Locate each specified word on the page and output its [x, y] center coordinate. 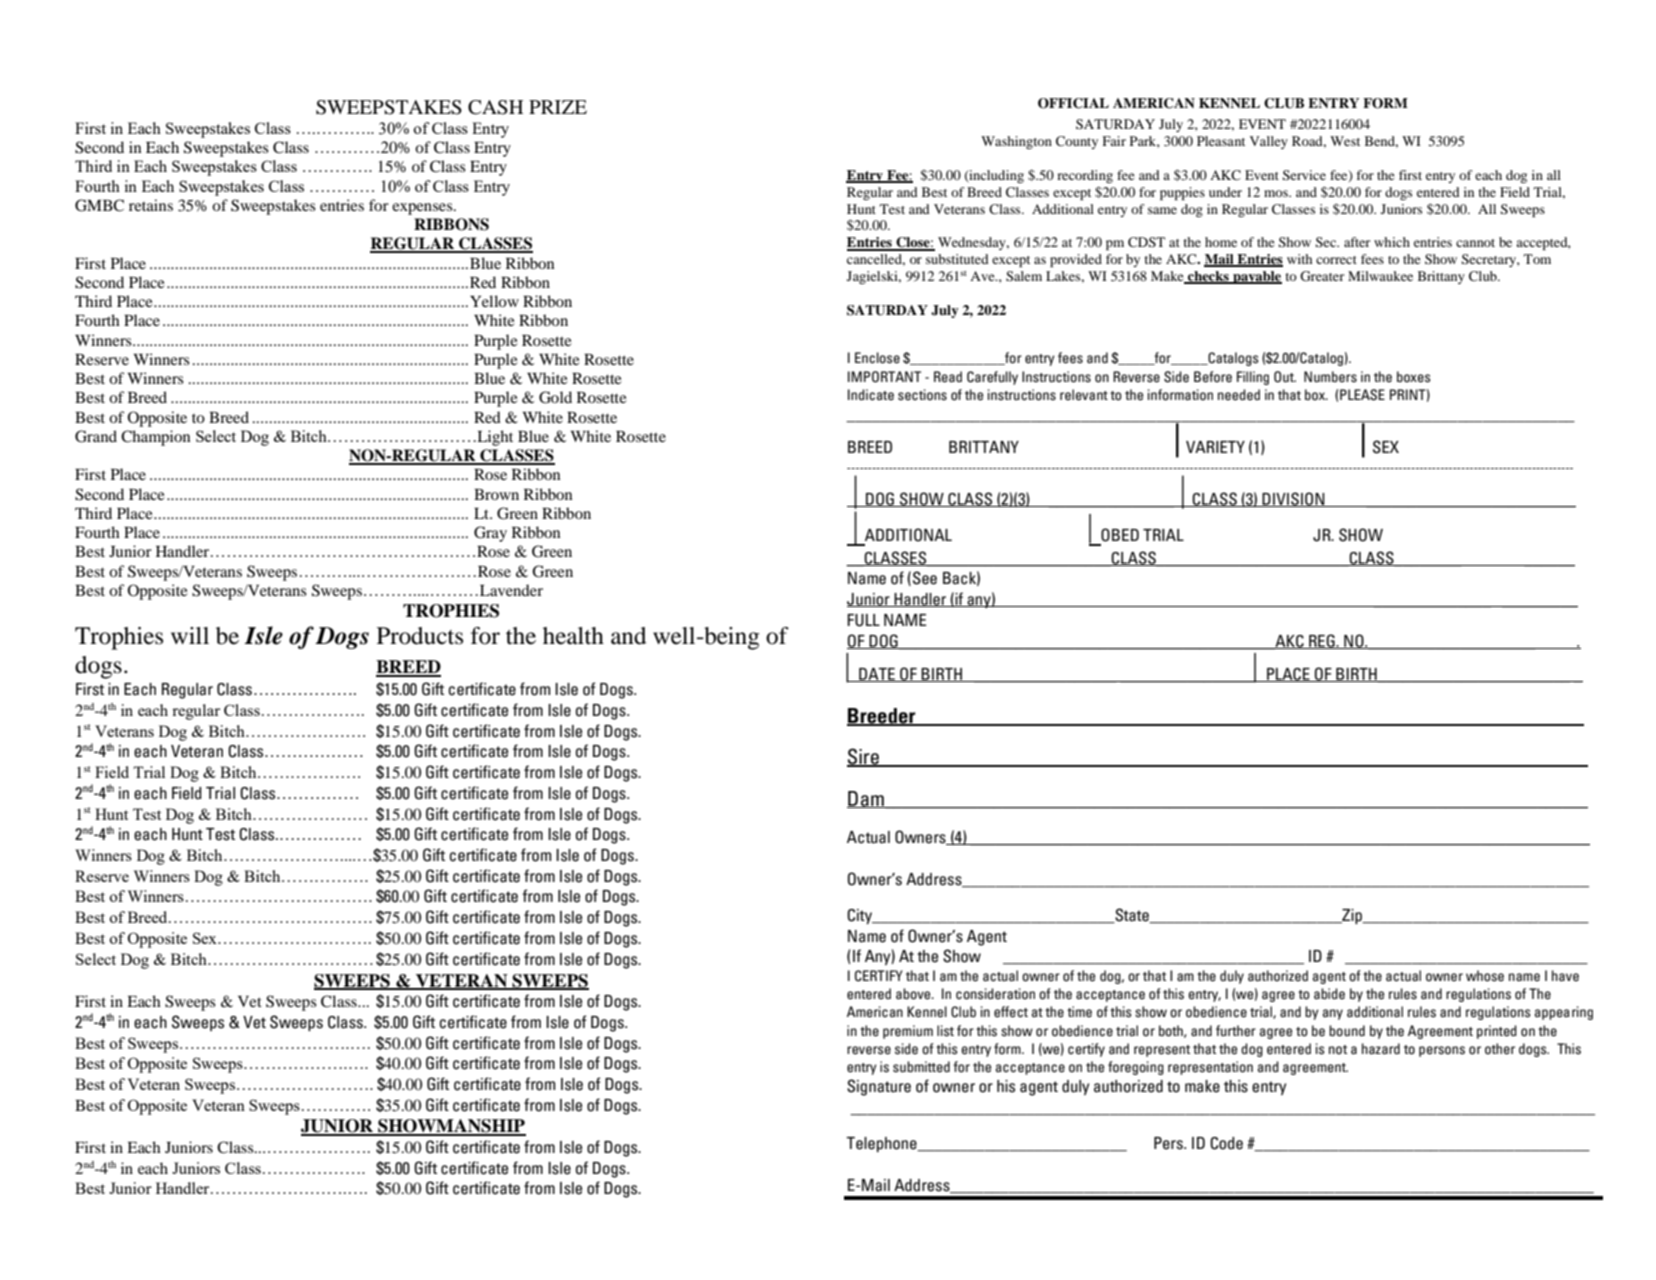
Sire [864, 757]
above [914, 994]
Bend [1381, 142]
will [190, 635]
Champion [156, 438]
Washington [1016, 142]
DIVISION [1294, 499]
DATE [877, 675]
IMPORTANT [884, 377]
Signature [879, 1087]
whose [1485, 976]
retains [151, 205]
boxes [1413, 377]
